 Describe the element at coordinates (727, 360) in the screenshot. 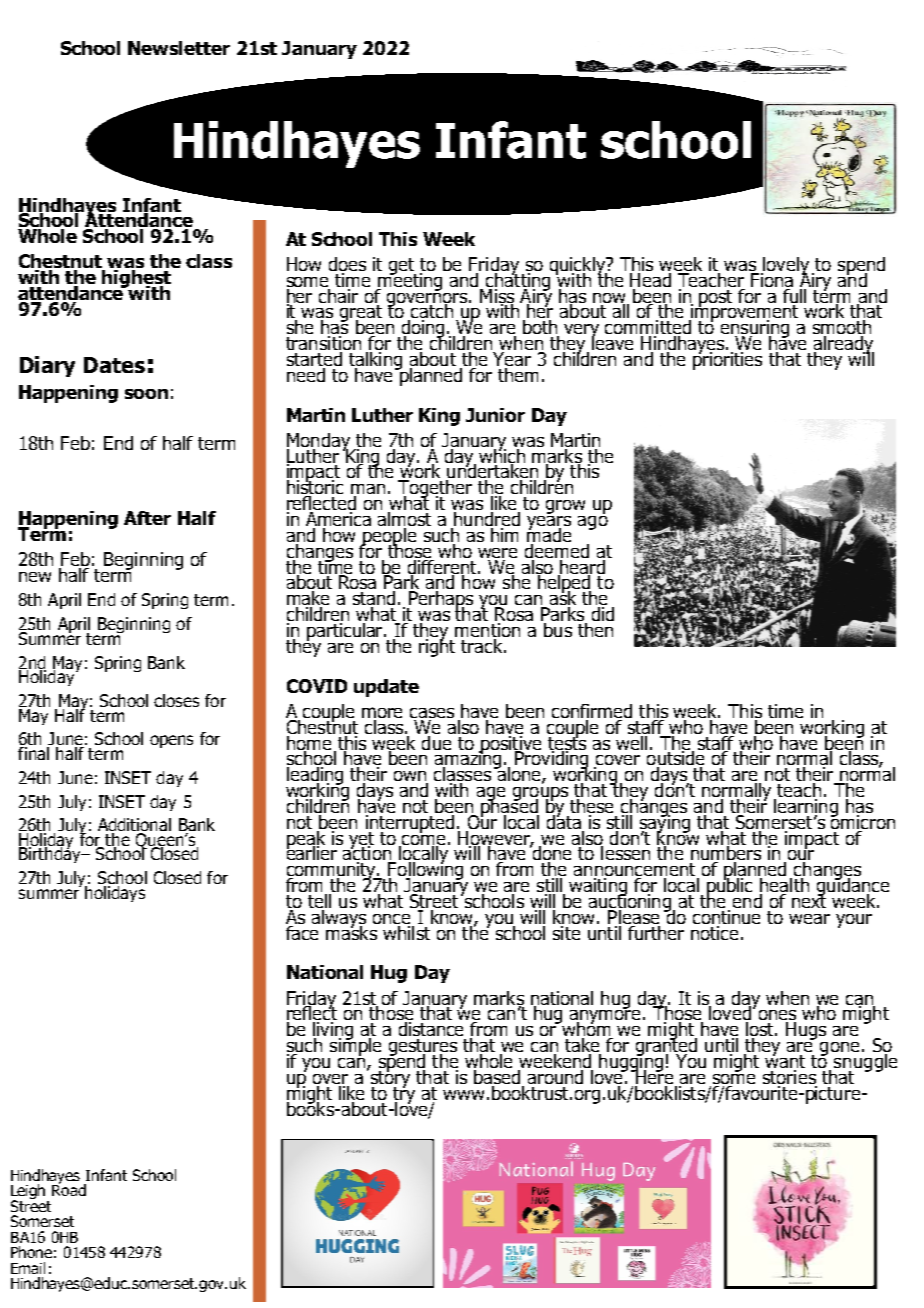

I see `priorities` at that location.
